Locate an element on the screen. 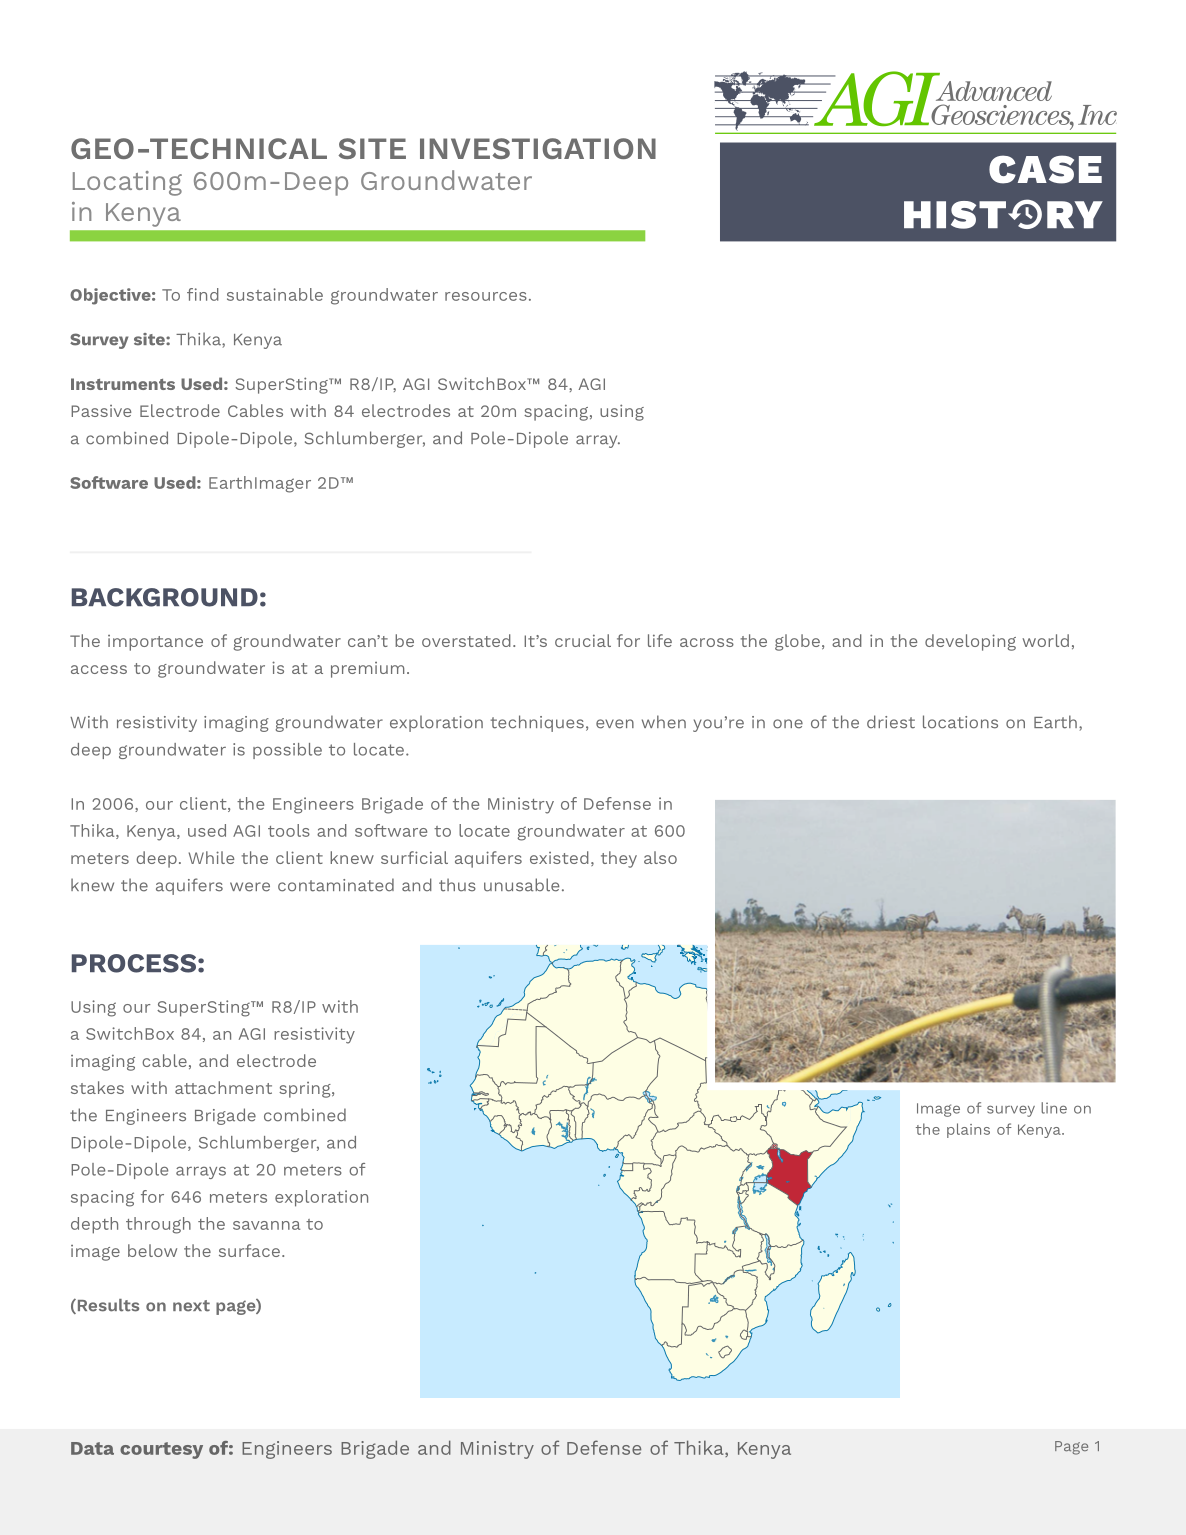 The width and height of the screenshot is (1186, 1535). courtesy is located at coordinates (161, 1450).
